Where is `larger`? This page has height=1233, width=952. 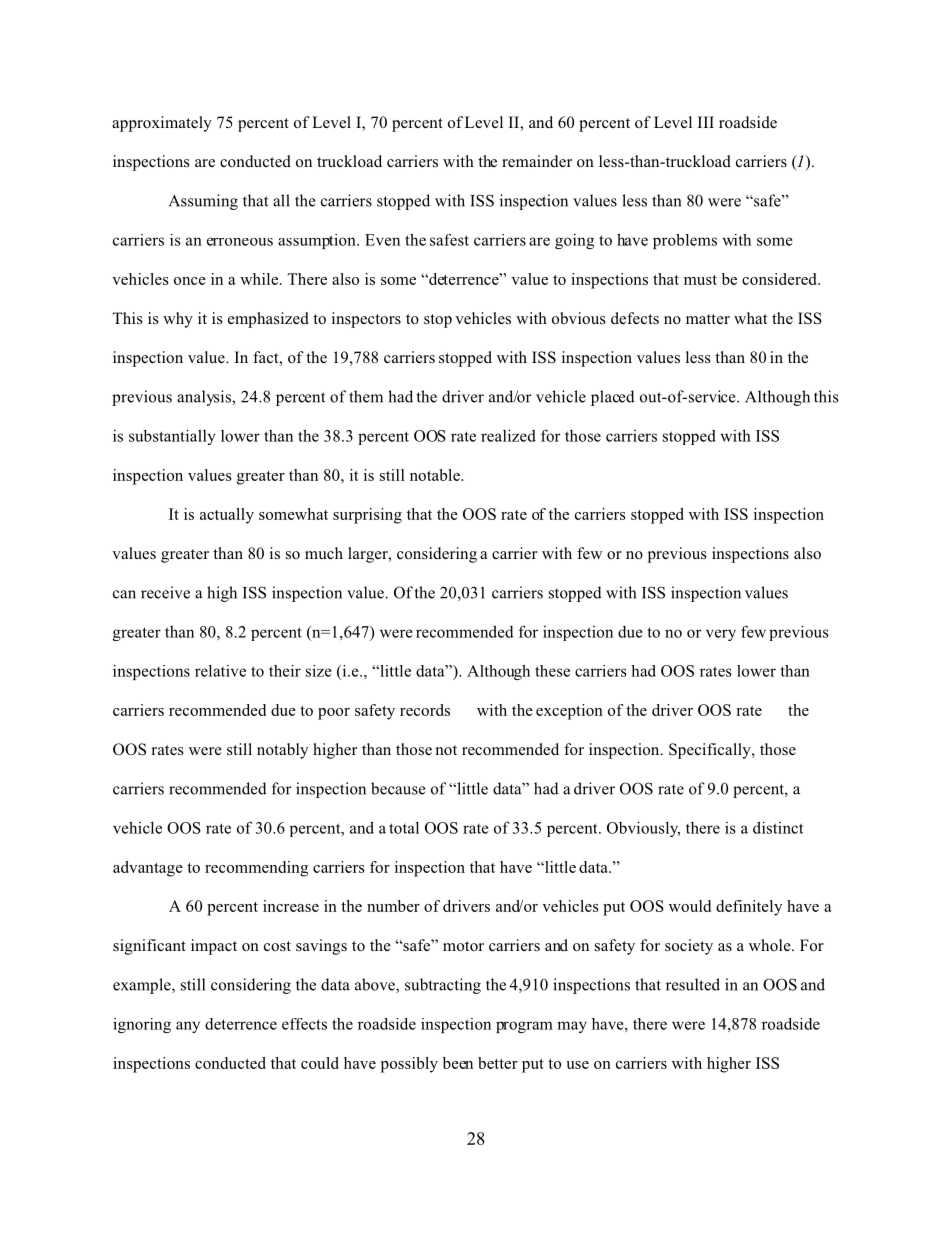 larger is located at coordinates (369, 555).
